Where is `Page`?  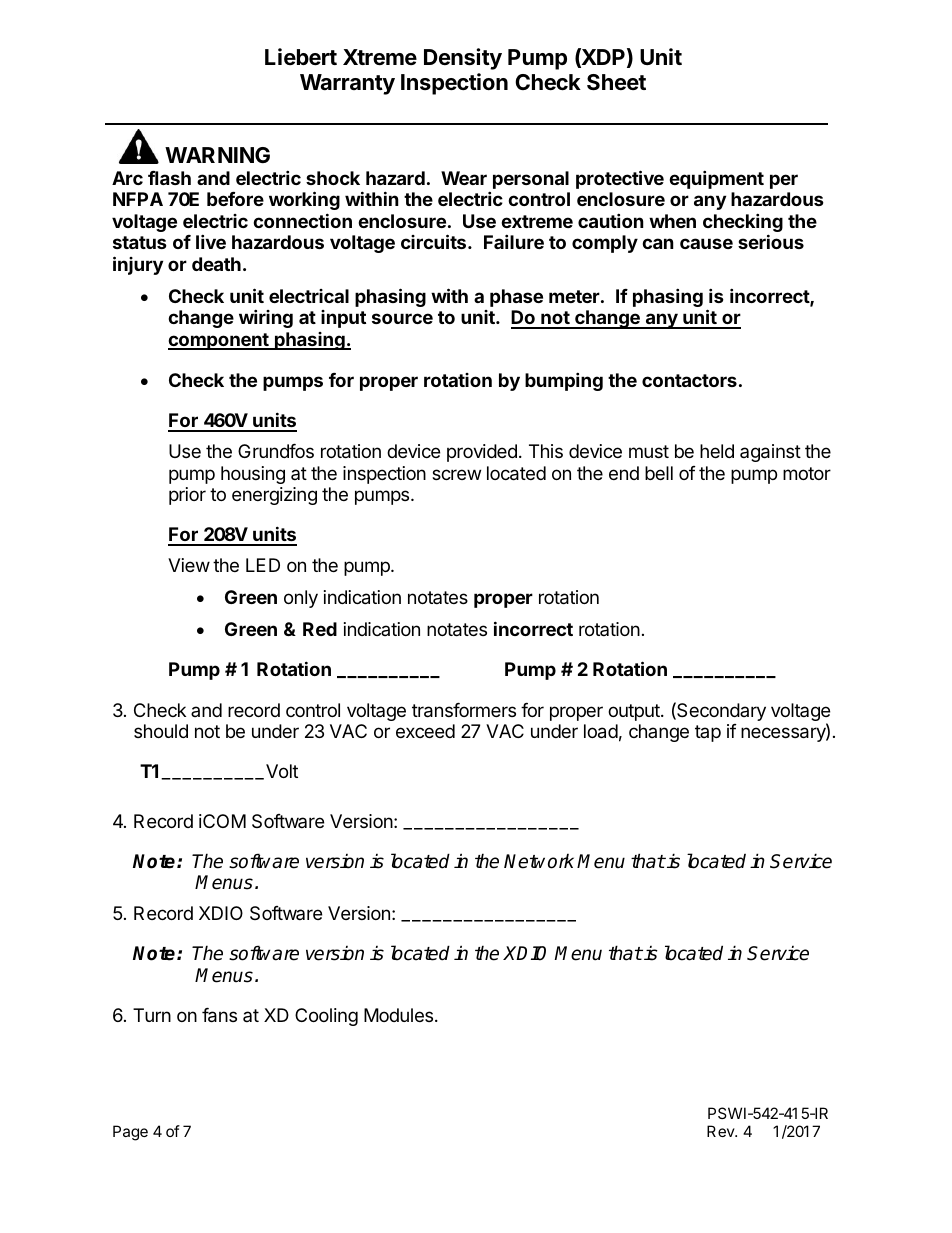
Page is located at coordinates (130, 1133).
